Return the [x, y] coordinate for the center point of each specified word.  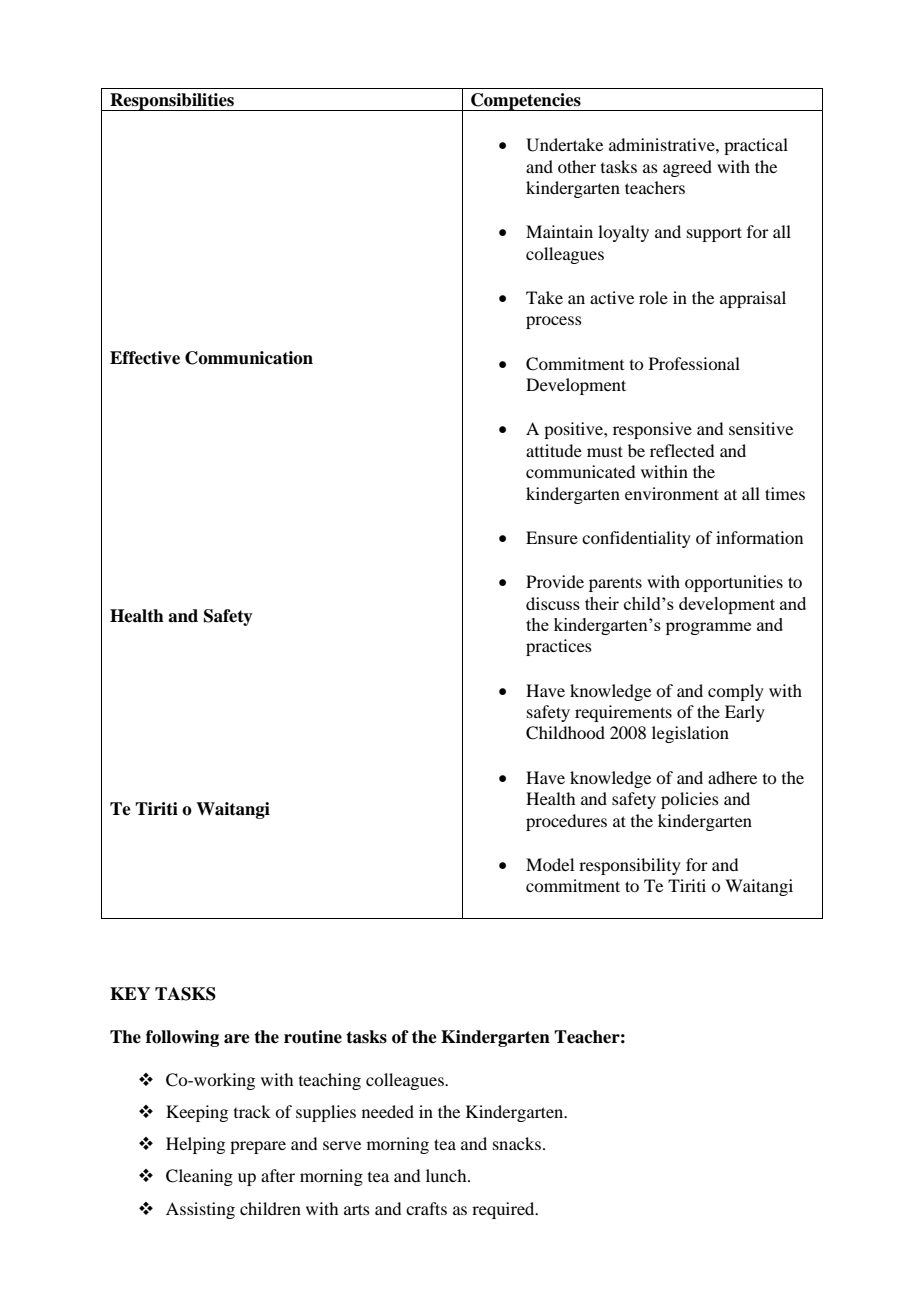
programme [708, 628]
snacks [517, 1143]
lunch [447, 1175]
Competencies [526, 102]
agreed [687, 168]
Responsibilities [172, 102]
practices [559, 647]
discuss [553, 603]
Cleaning [199, 1177]
